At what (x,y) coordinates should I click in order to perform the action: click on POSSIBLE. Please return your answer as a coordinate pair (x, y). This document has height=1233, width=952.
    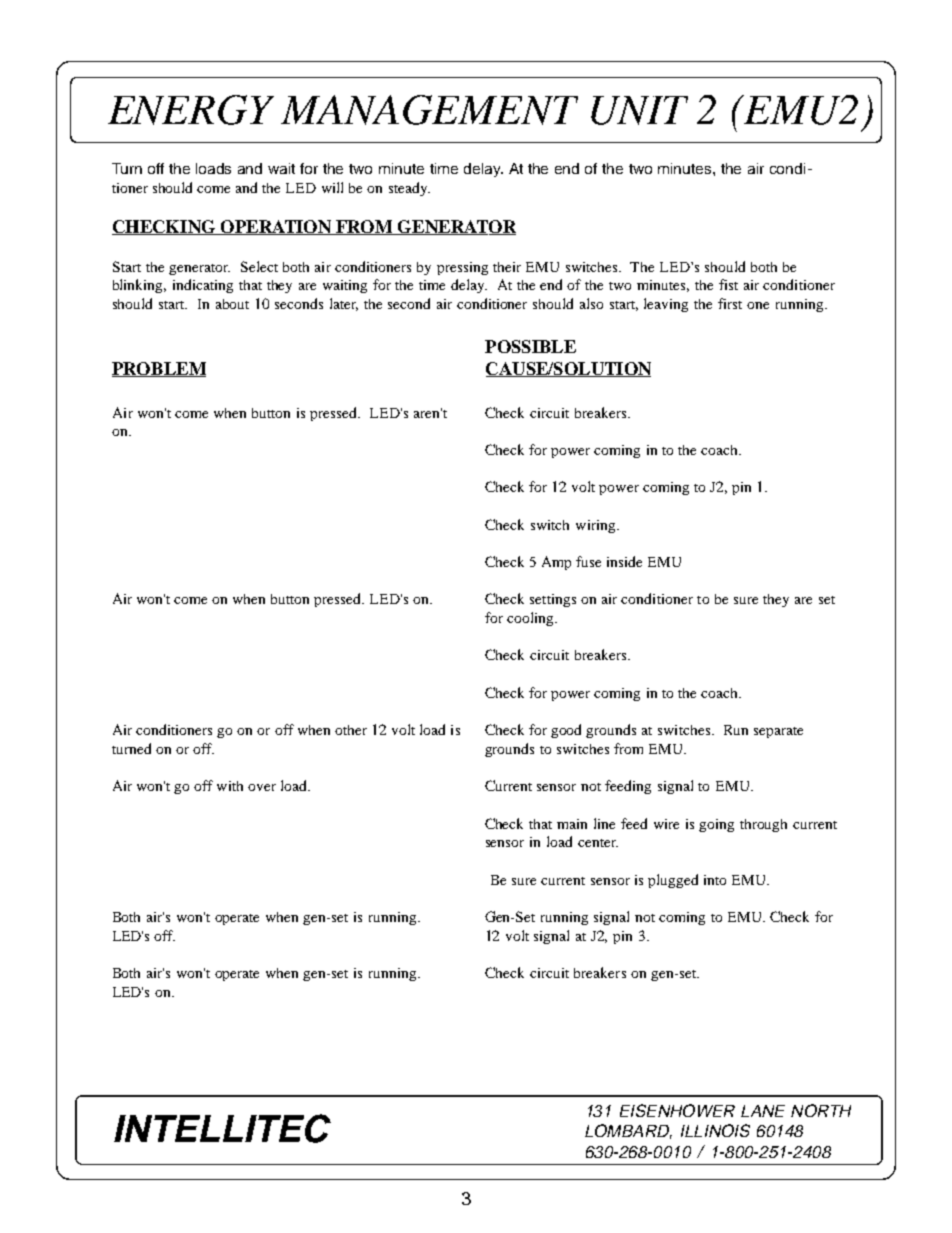
    Looking at the image, I should click on (530, 346).
